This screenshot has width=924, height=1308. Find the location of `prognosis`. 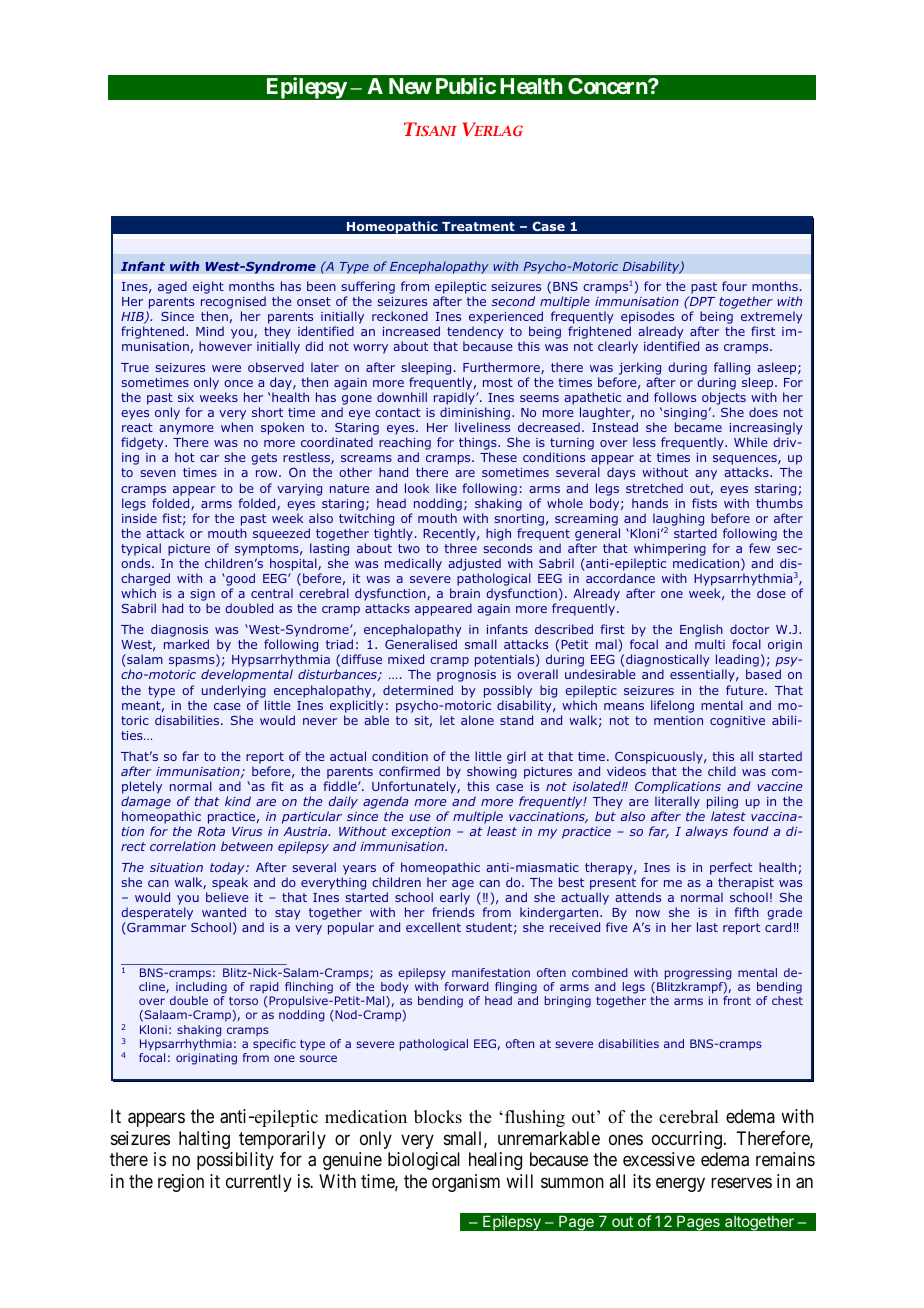

prognosis is located at coordinates (466, 676).
